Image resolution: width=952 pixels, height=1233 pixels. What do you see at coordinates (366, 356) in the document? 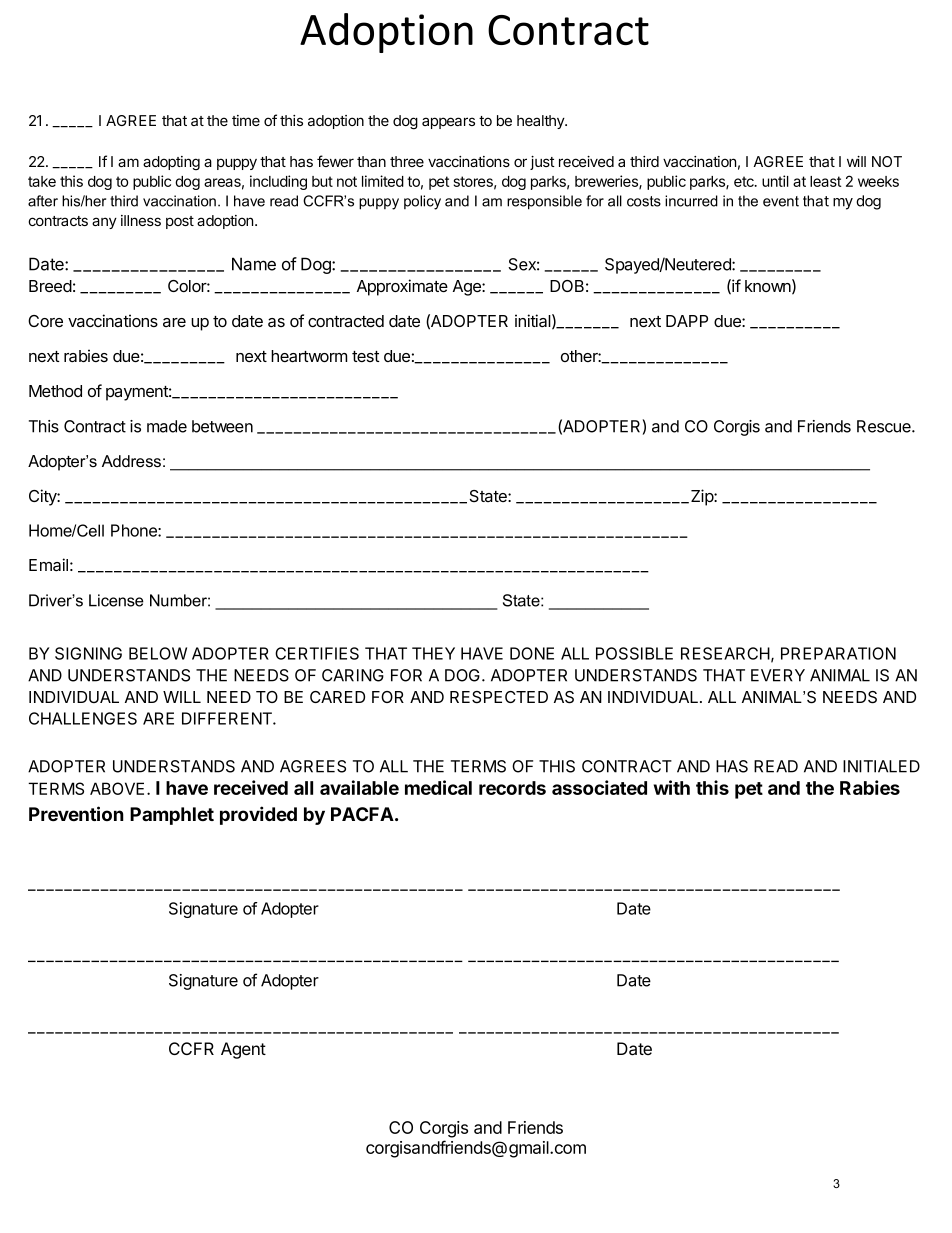
I see `test` at bounding box center [366, 356].
